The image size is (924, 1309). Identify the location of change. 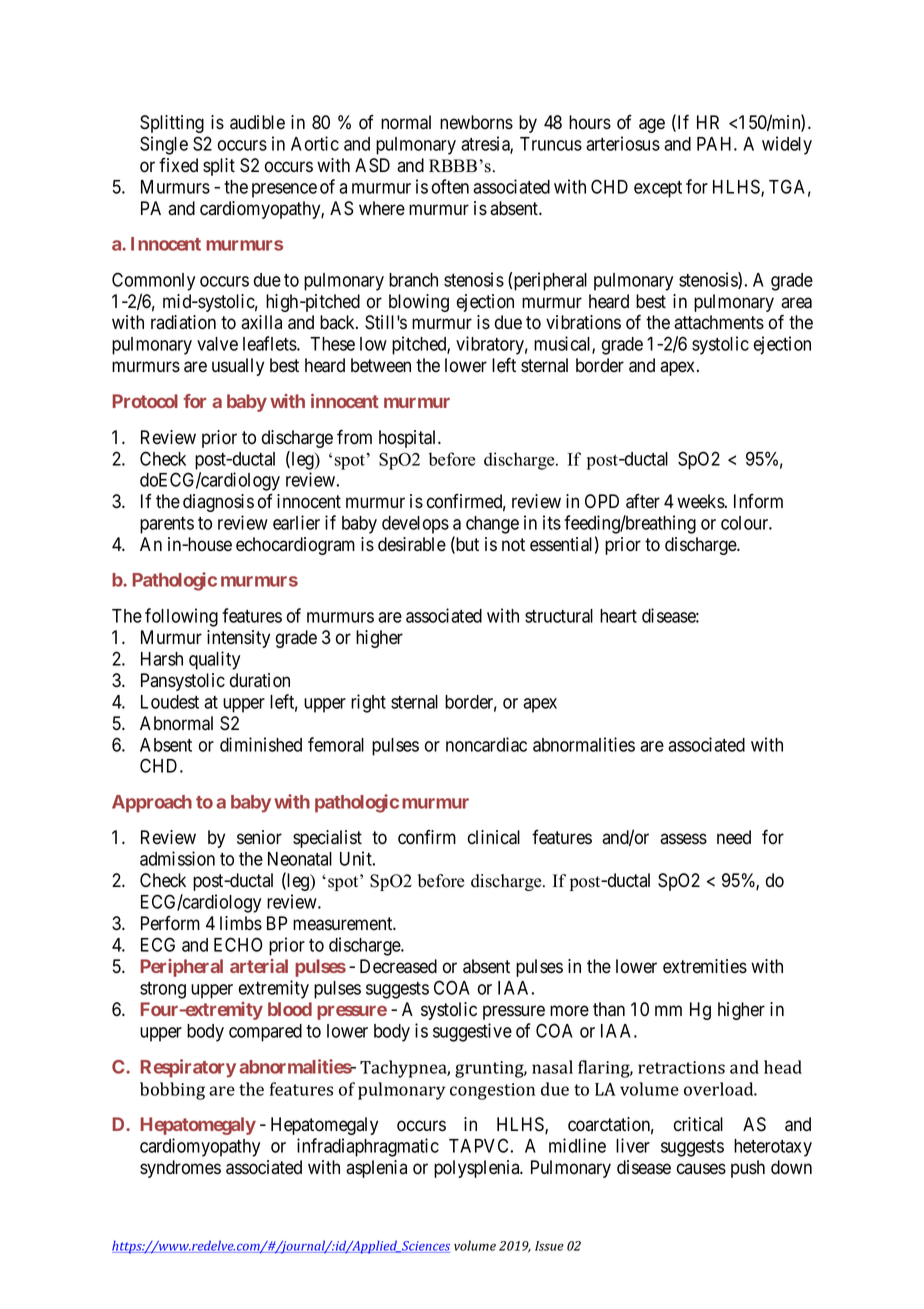
(492, 525).
